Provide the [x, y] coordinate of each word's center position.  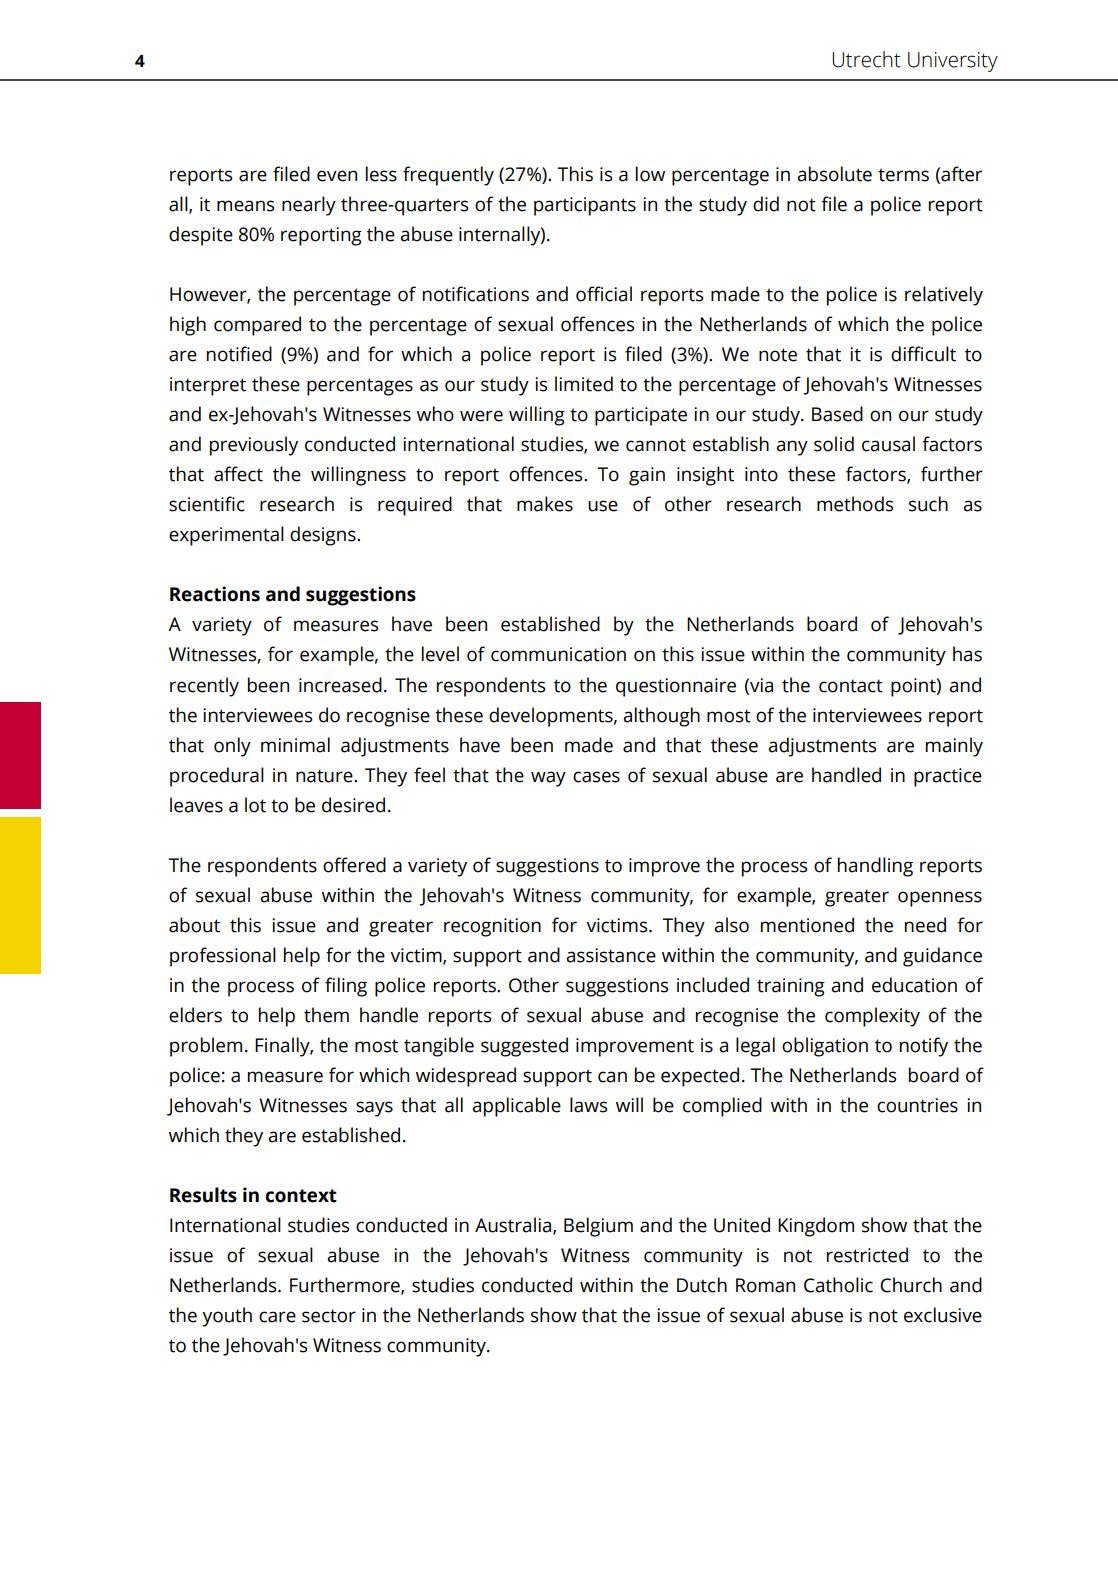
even [337, 176]
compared [257, 326]
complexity [872, 1017]
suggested [524, 1047]
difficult [923, 354]
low [650, 174]
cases [596, 777]
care [277, 1317]
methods [855, 504]
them [326, 1015]
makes [545, 504]
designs [324, 536]
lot [255, 805]
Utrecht [866, 59]
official [604, 294]
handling [875, 867]
